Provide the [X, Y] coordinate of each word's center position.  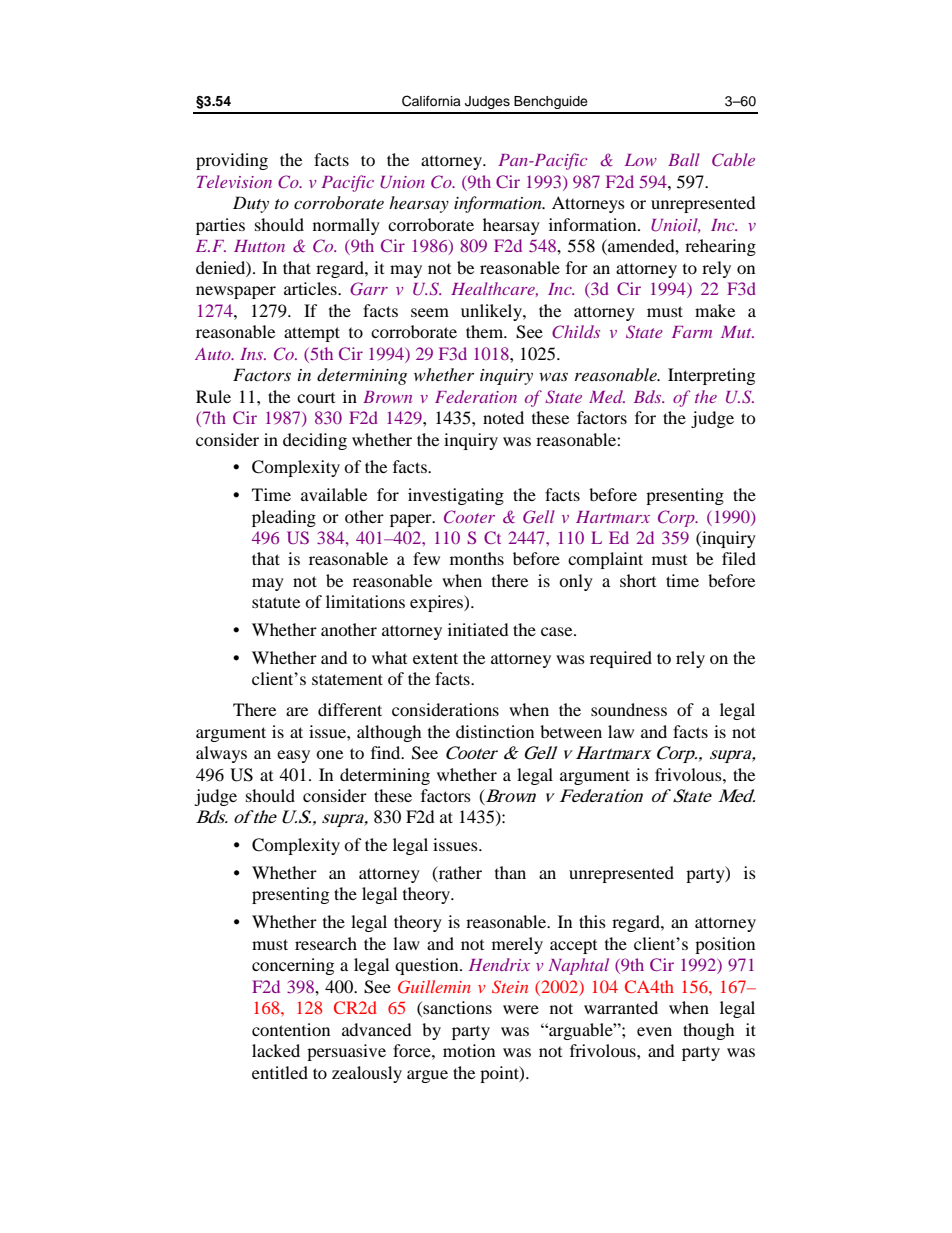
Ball [684, 159]
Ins [252, 354]
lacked [276, 1050]
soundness [629, 709]
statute [276, 602]
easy [293, 756]
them [486, 331]
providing [232, 161]
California [431, 101]
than [510, 872]
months [477, 558]
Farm [692, 332]
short [638, 580]
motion [469, 1050]
